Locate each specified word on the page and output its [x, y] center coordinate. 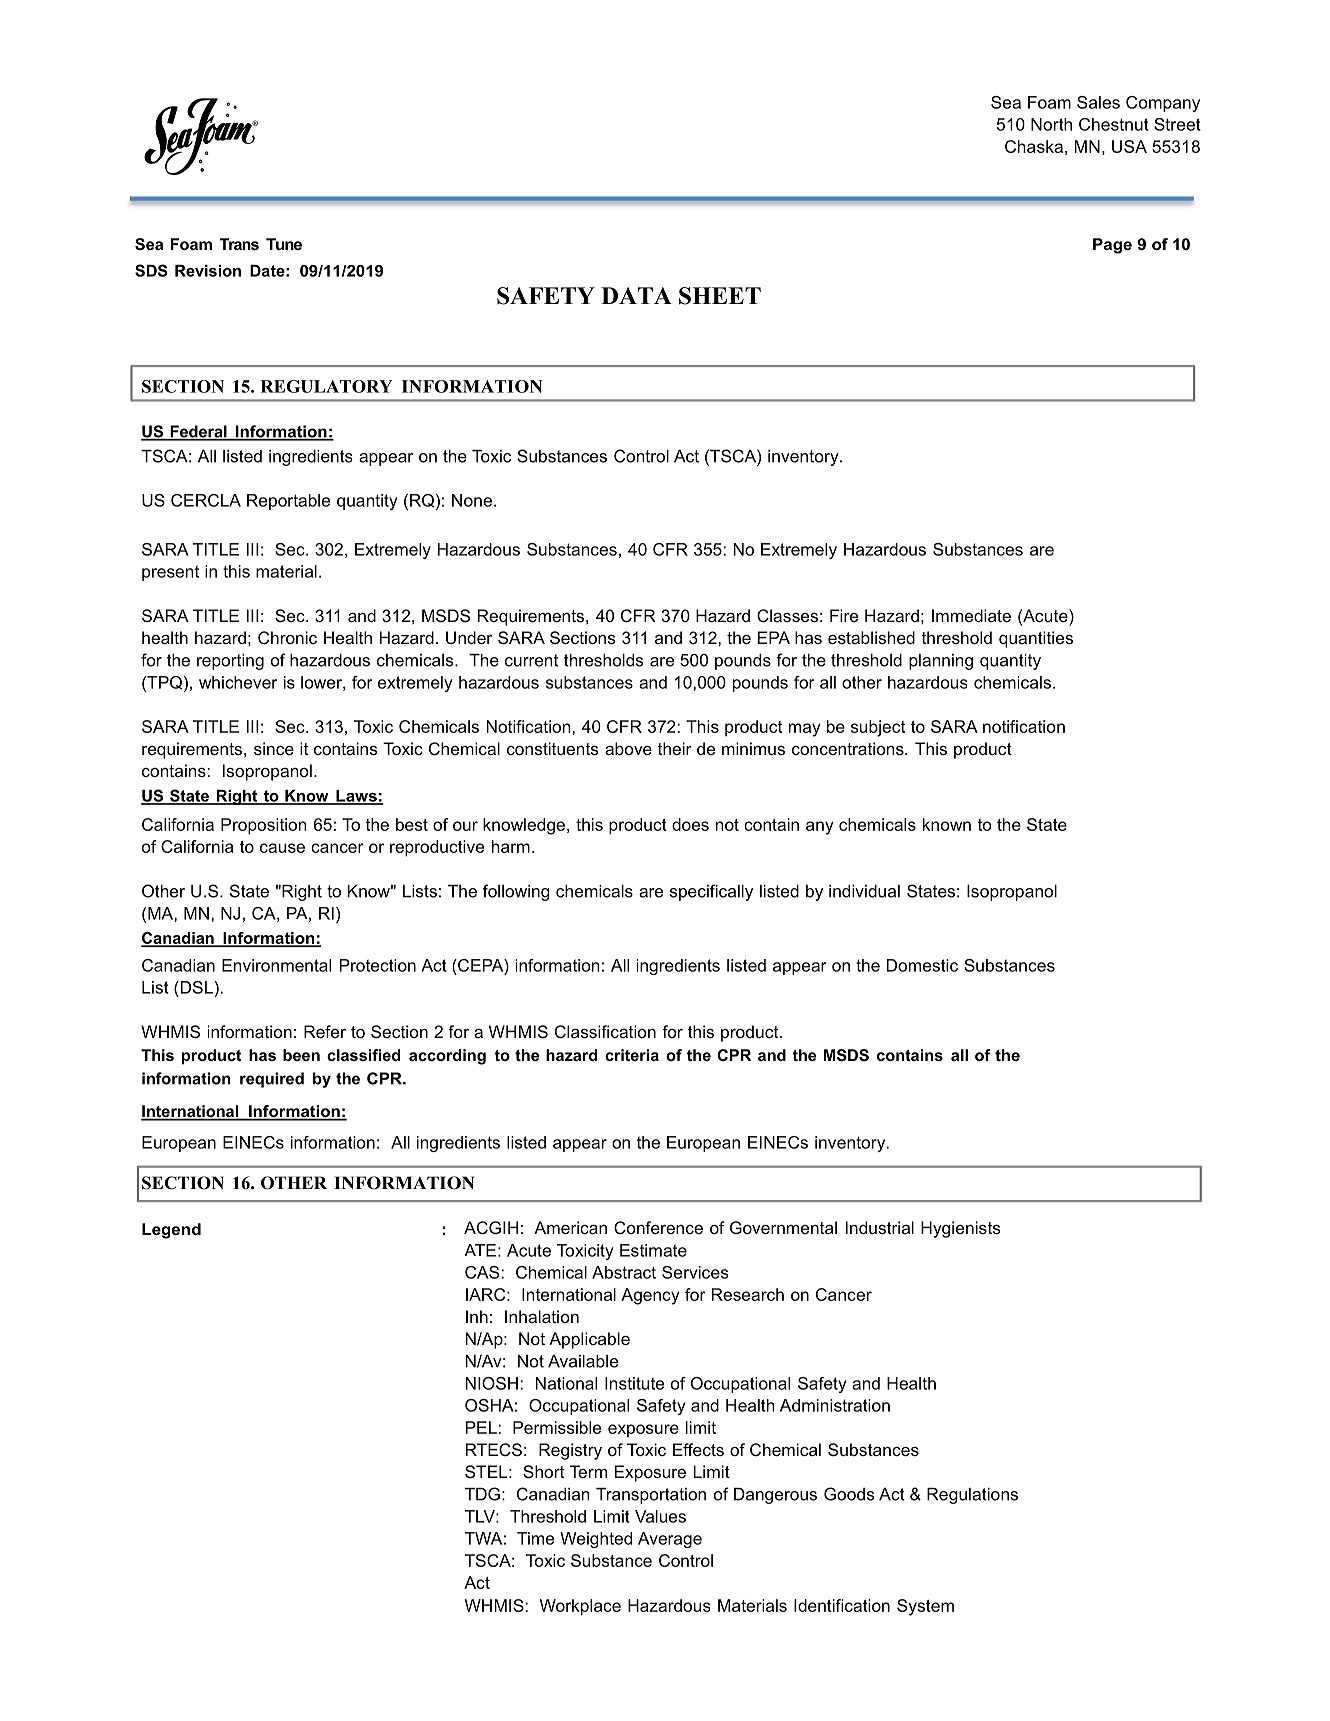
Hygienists [961, 1229]
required [272, 1080]
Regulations [972, 1496]
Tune [284, 244]
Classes [787, 616]
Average [670, 1540]
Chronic [287, 638]
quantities [1036, 639]
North [1051, 124]
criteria [632, 1055]
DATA [636, 295]
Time [535, 1538]
